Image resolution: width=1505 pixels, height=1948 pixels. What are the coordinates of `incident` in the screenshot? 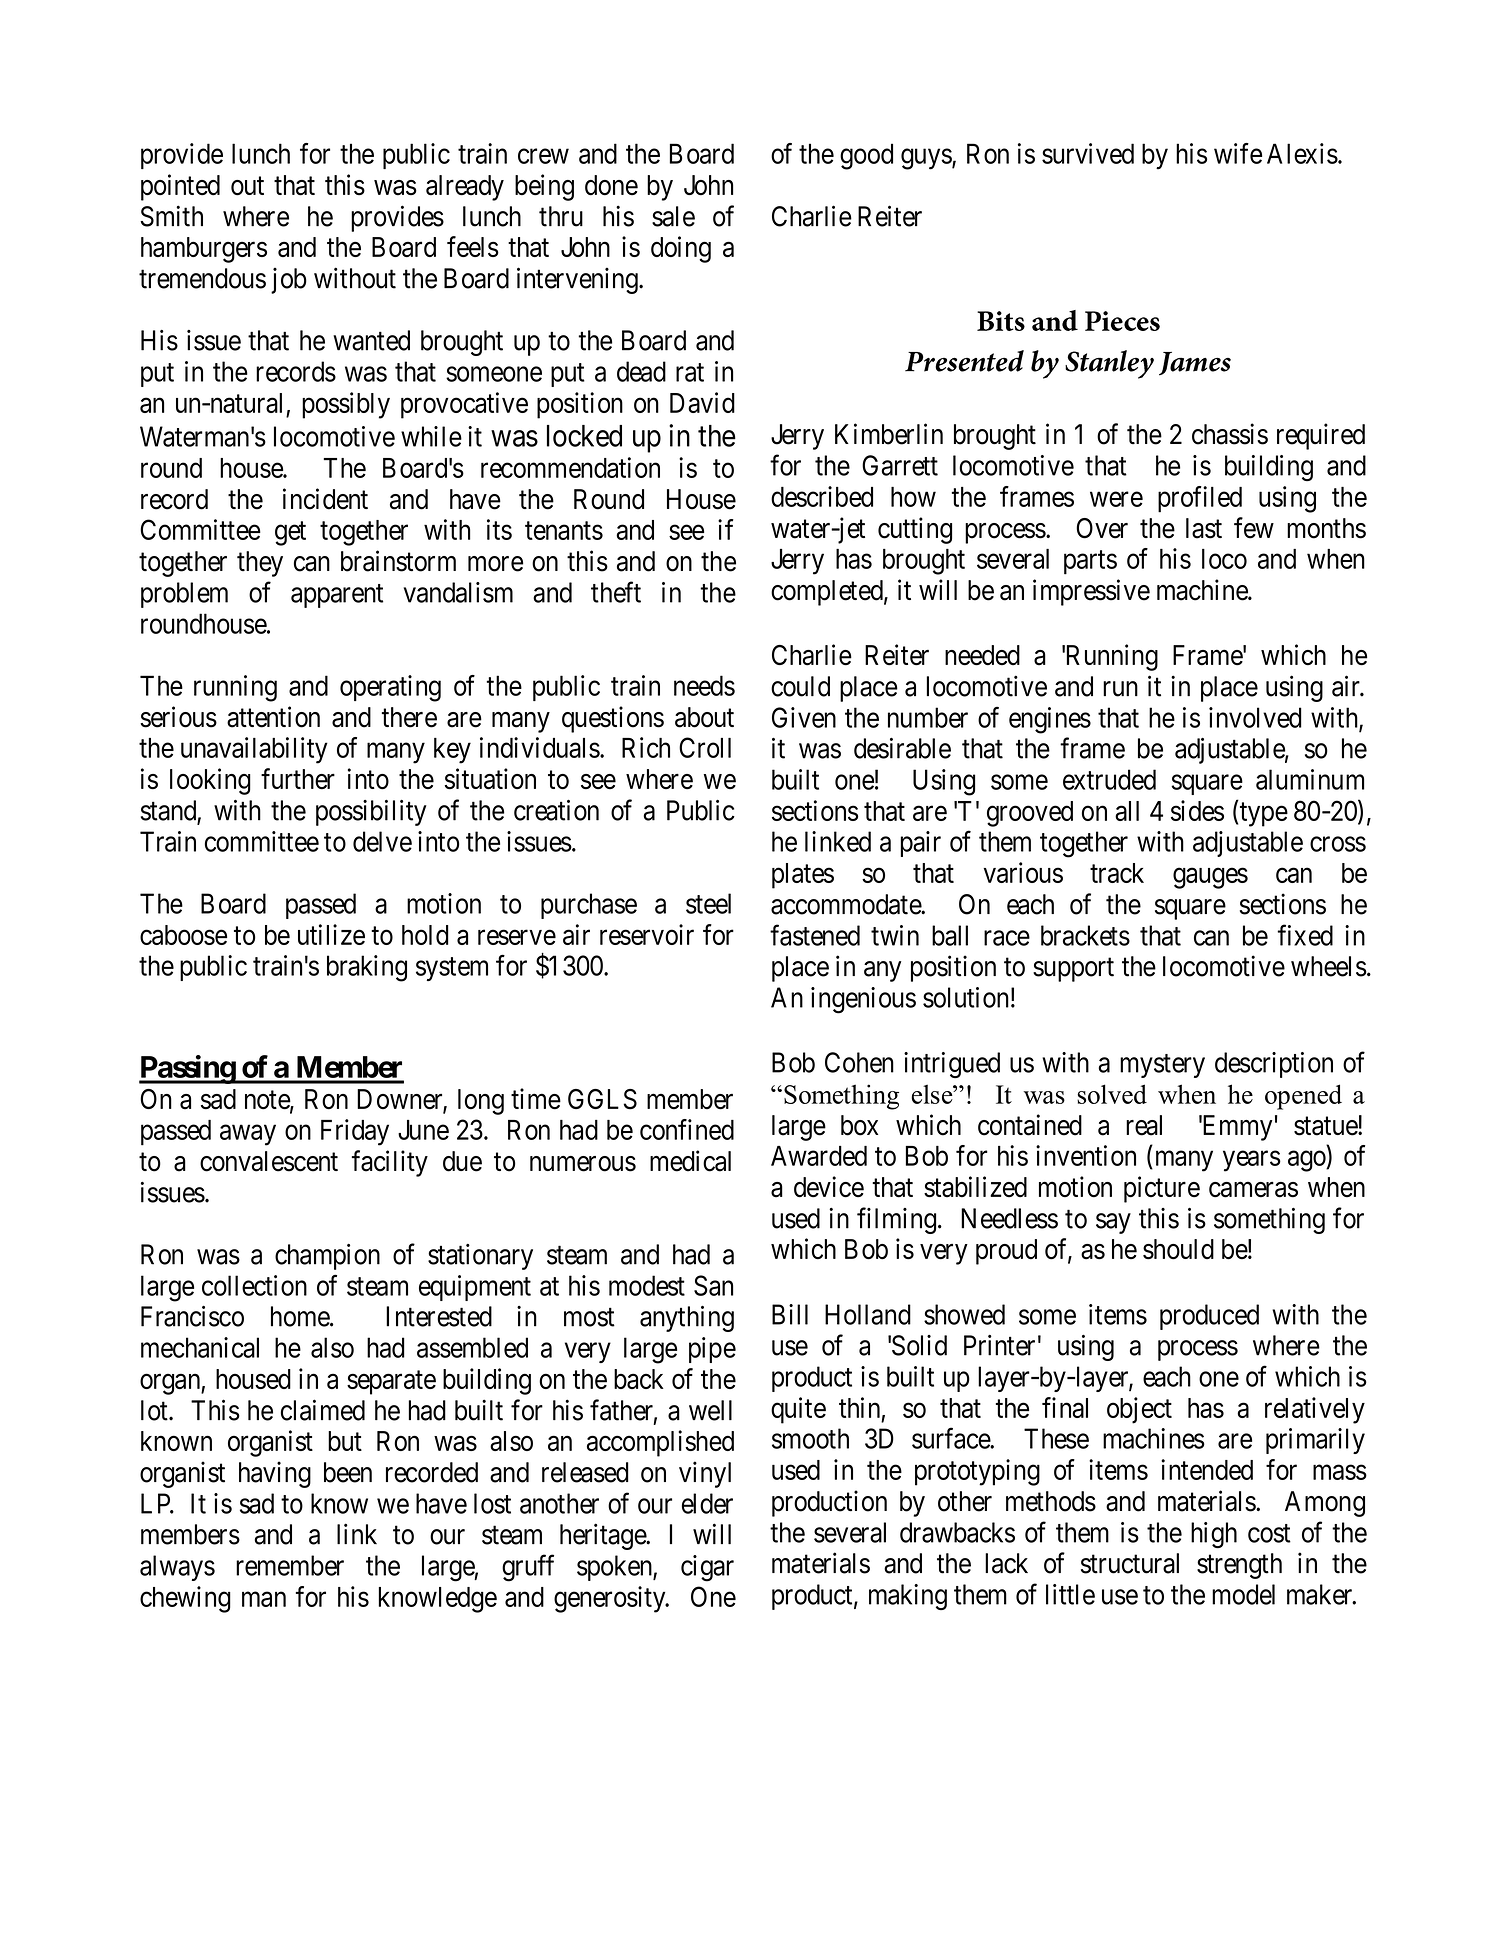 It's located at (325, 499).
